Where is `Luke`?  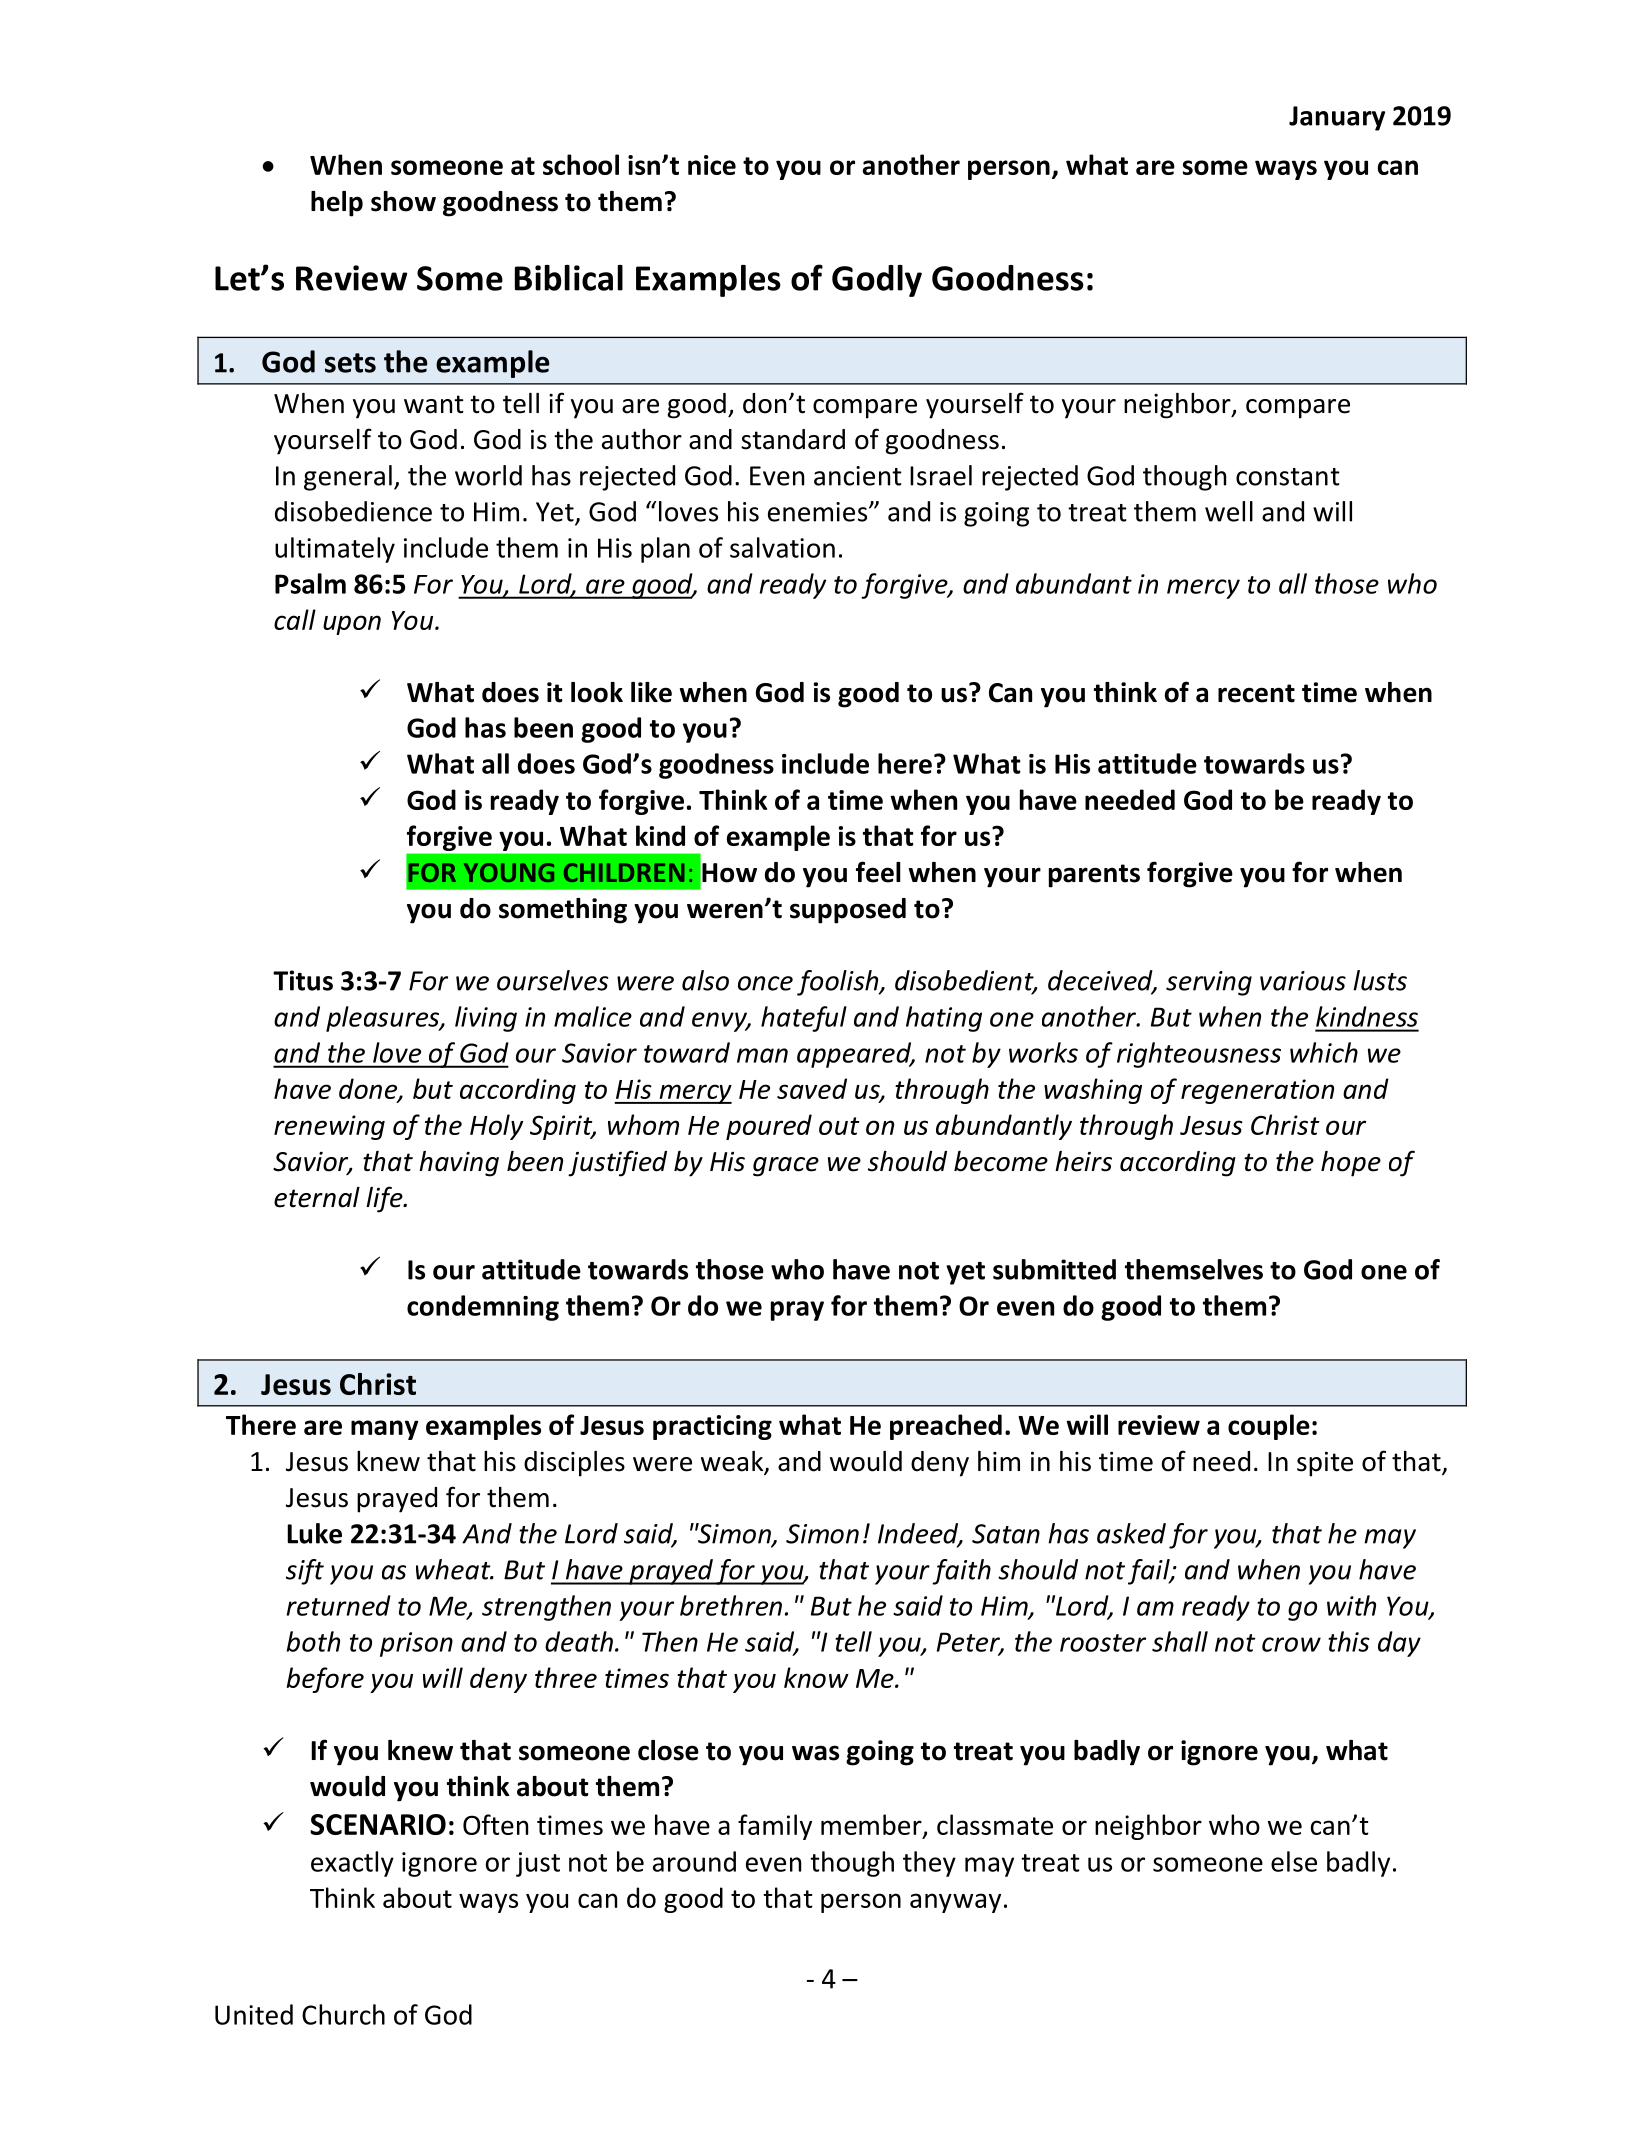
Luke is located at coordinates (314, 1533).
